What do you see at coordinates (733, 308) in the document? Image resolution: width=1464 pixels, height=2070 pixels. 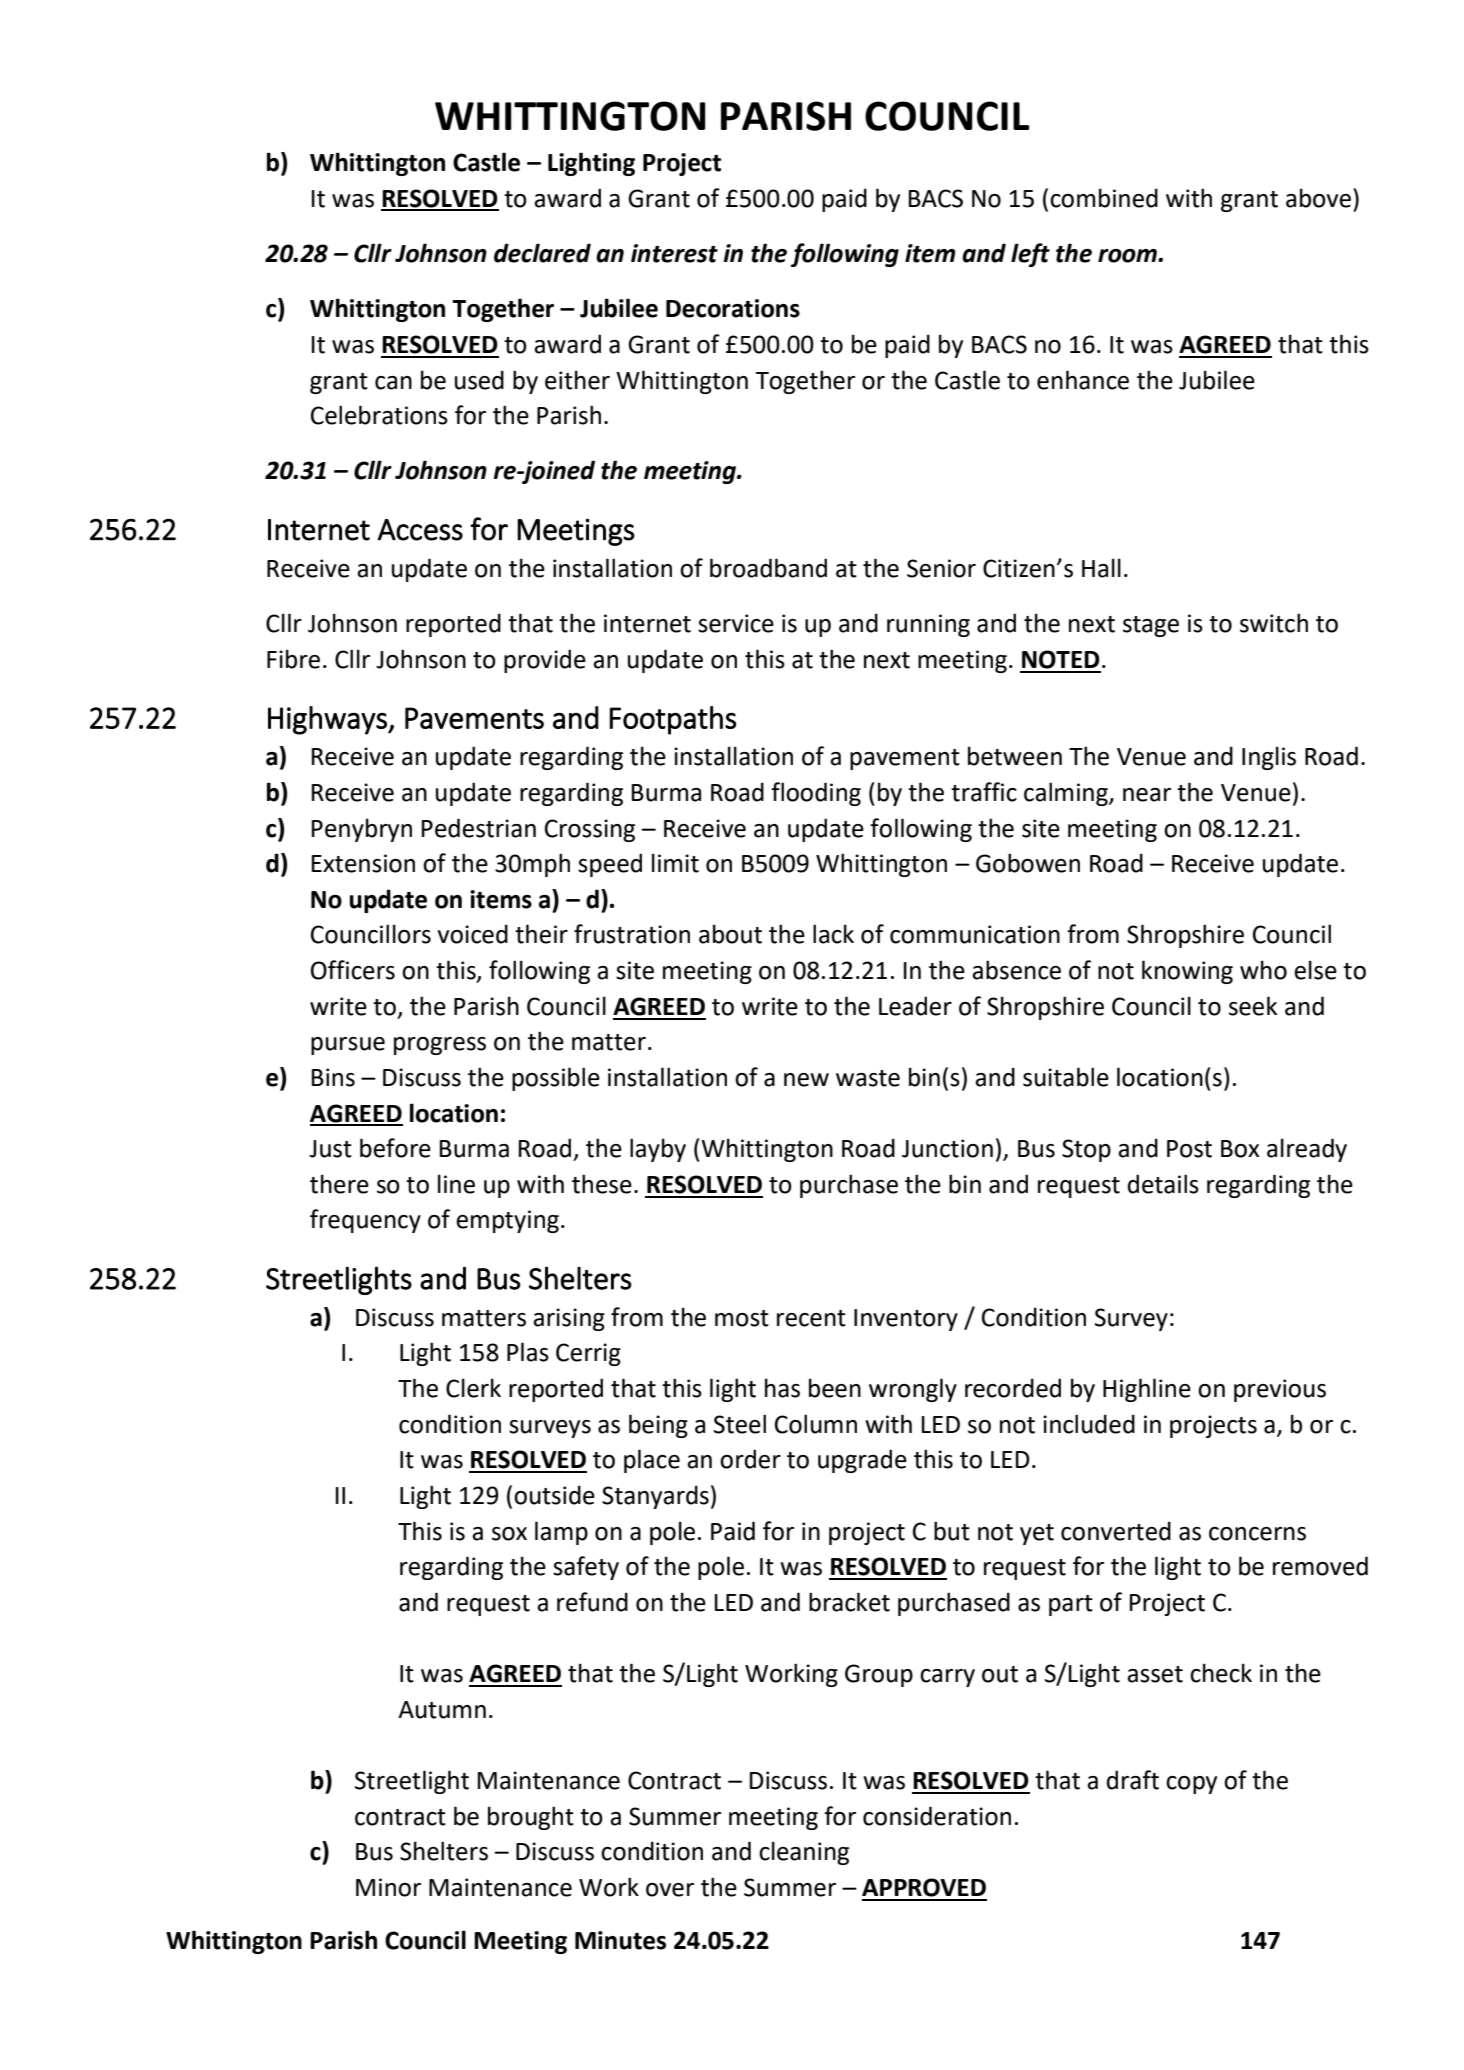 I see `Decorations` at bounding box center [733, 308].
